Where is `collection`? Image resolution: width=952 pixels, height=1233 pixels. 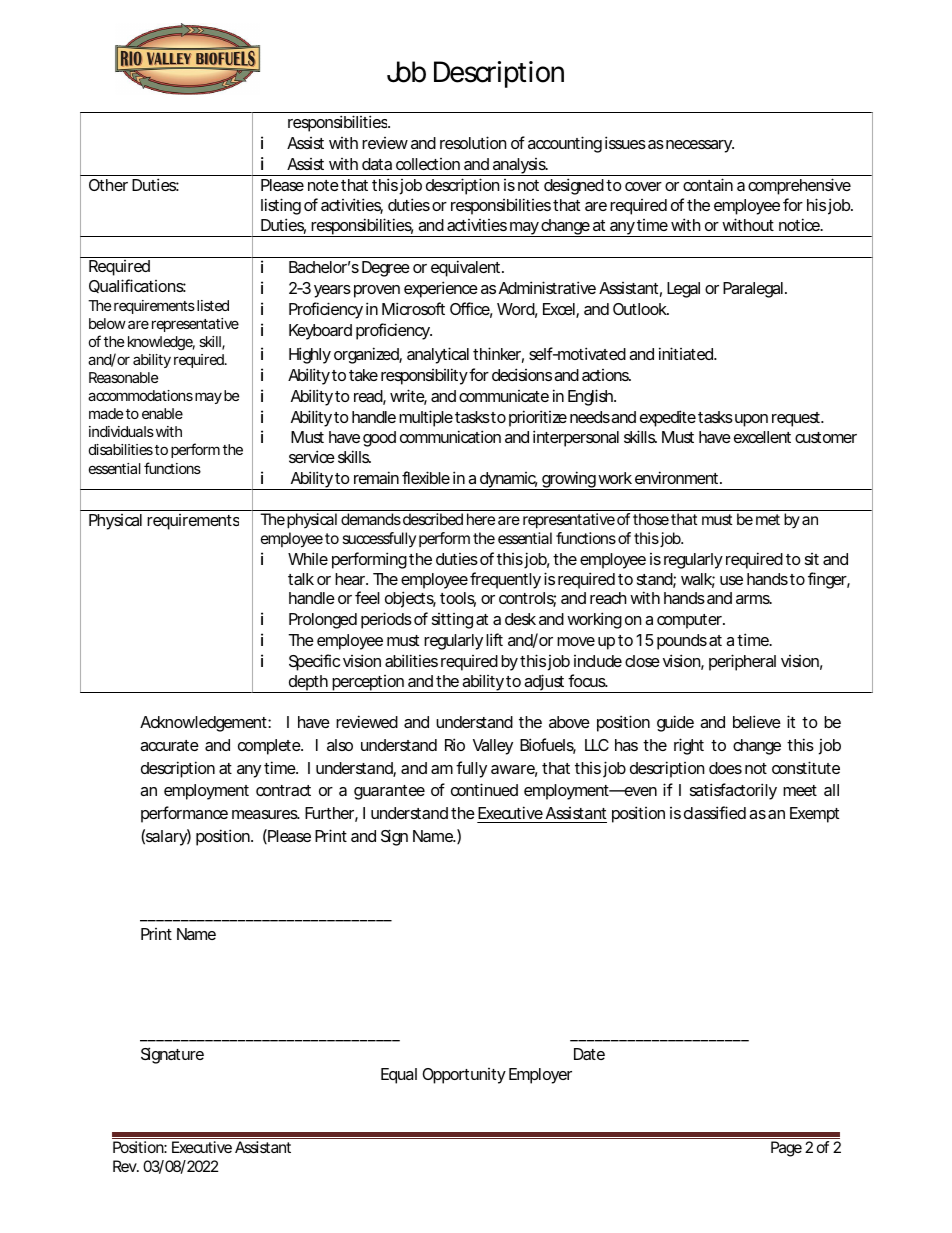 collection is located at coordinates (428, 164).
